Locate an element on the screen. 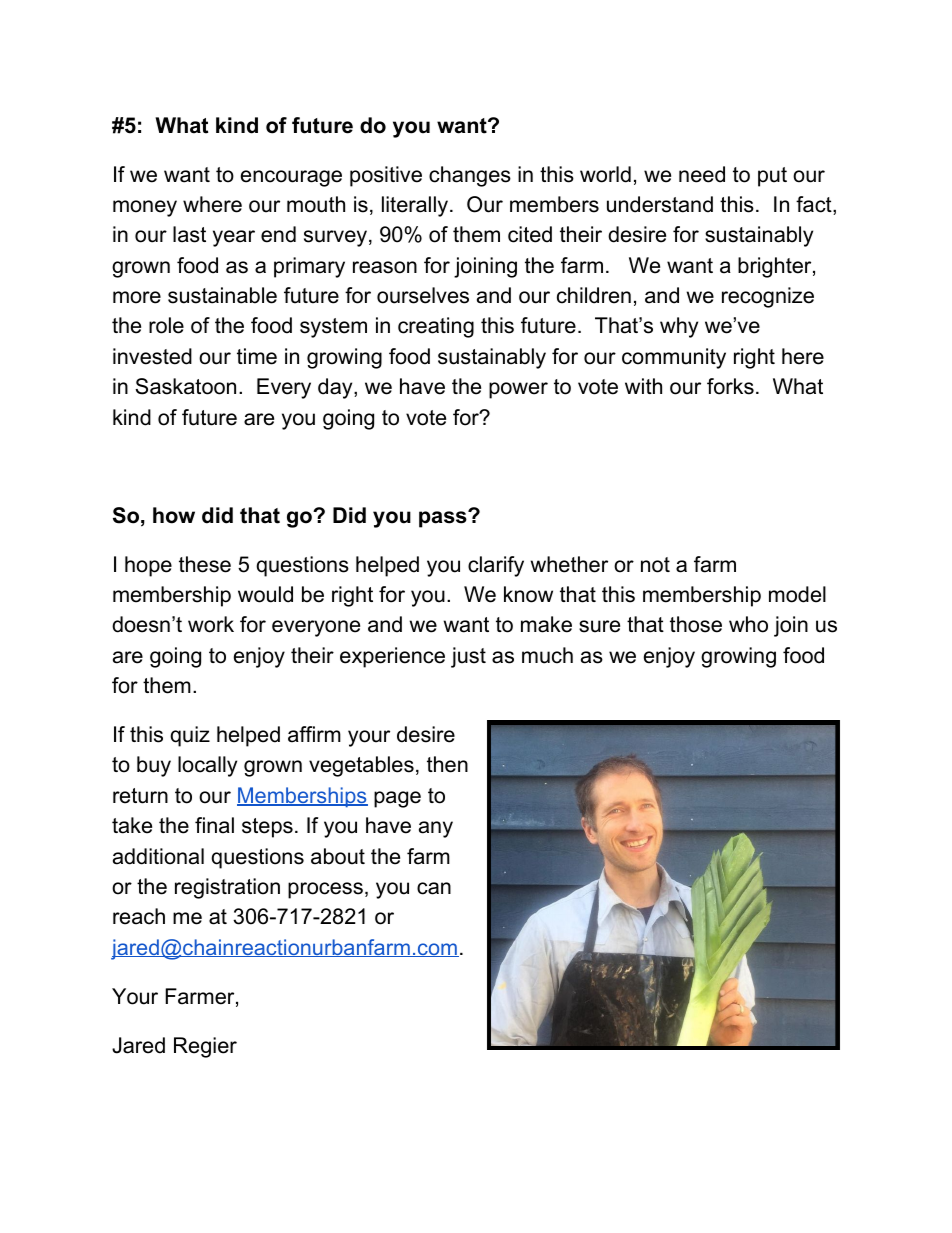 The width and height of the screenshot is (952, 1233). how is located at coordinates (174, 515).
